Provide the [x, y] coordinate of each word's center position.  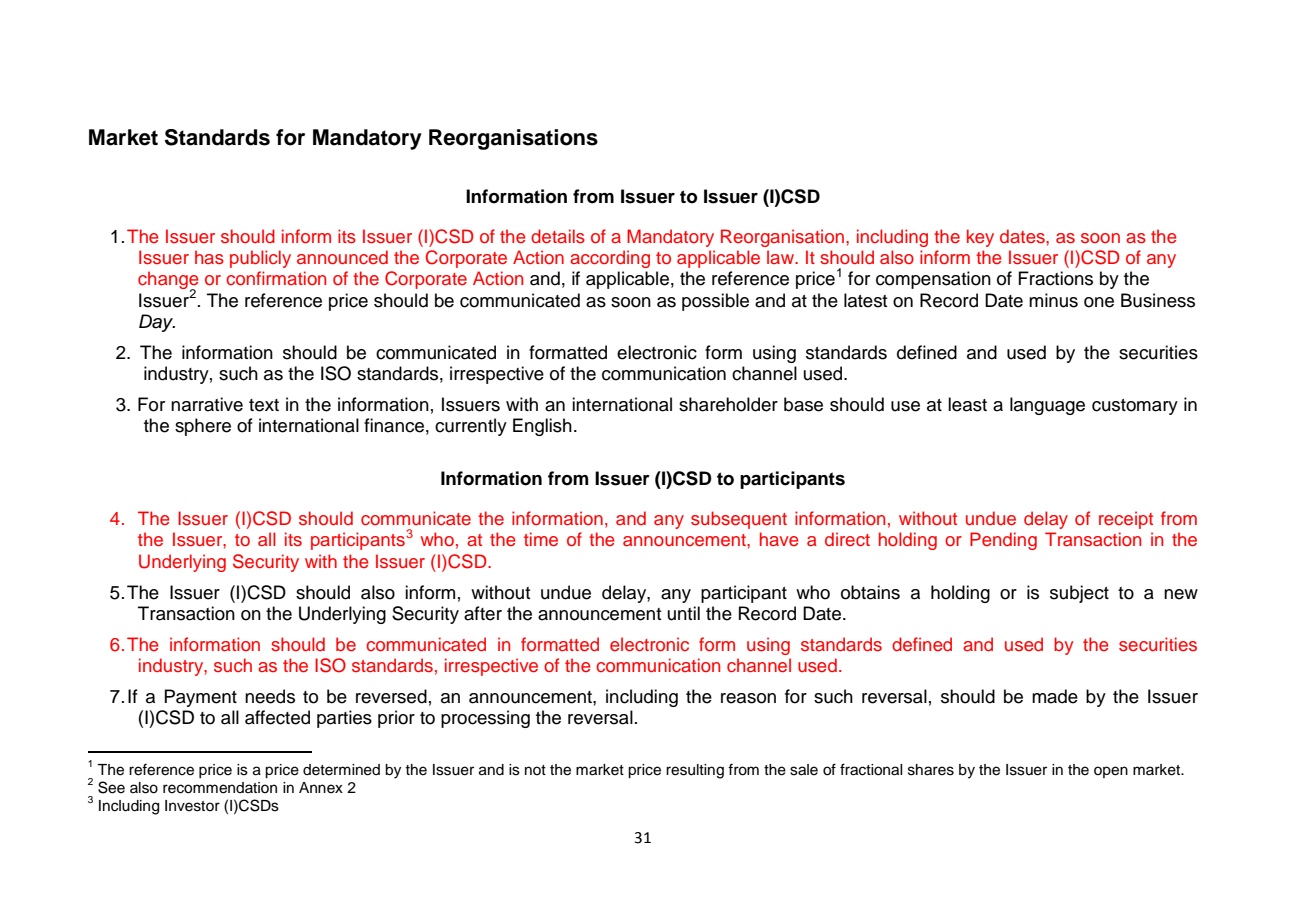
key [980, 238]
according [610, 259]
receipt [1126, 520]
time [541, 539]
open [1111, 772]
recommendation [220, 788]
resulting [695, 771]
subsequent [739, 520]
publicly [260, 259]
